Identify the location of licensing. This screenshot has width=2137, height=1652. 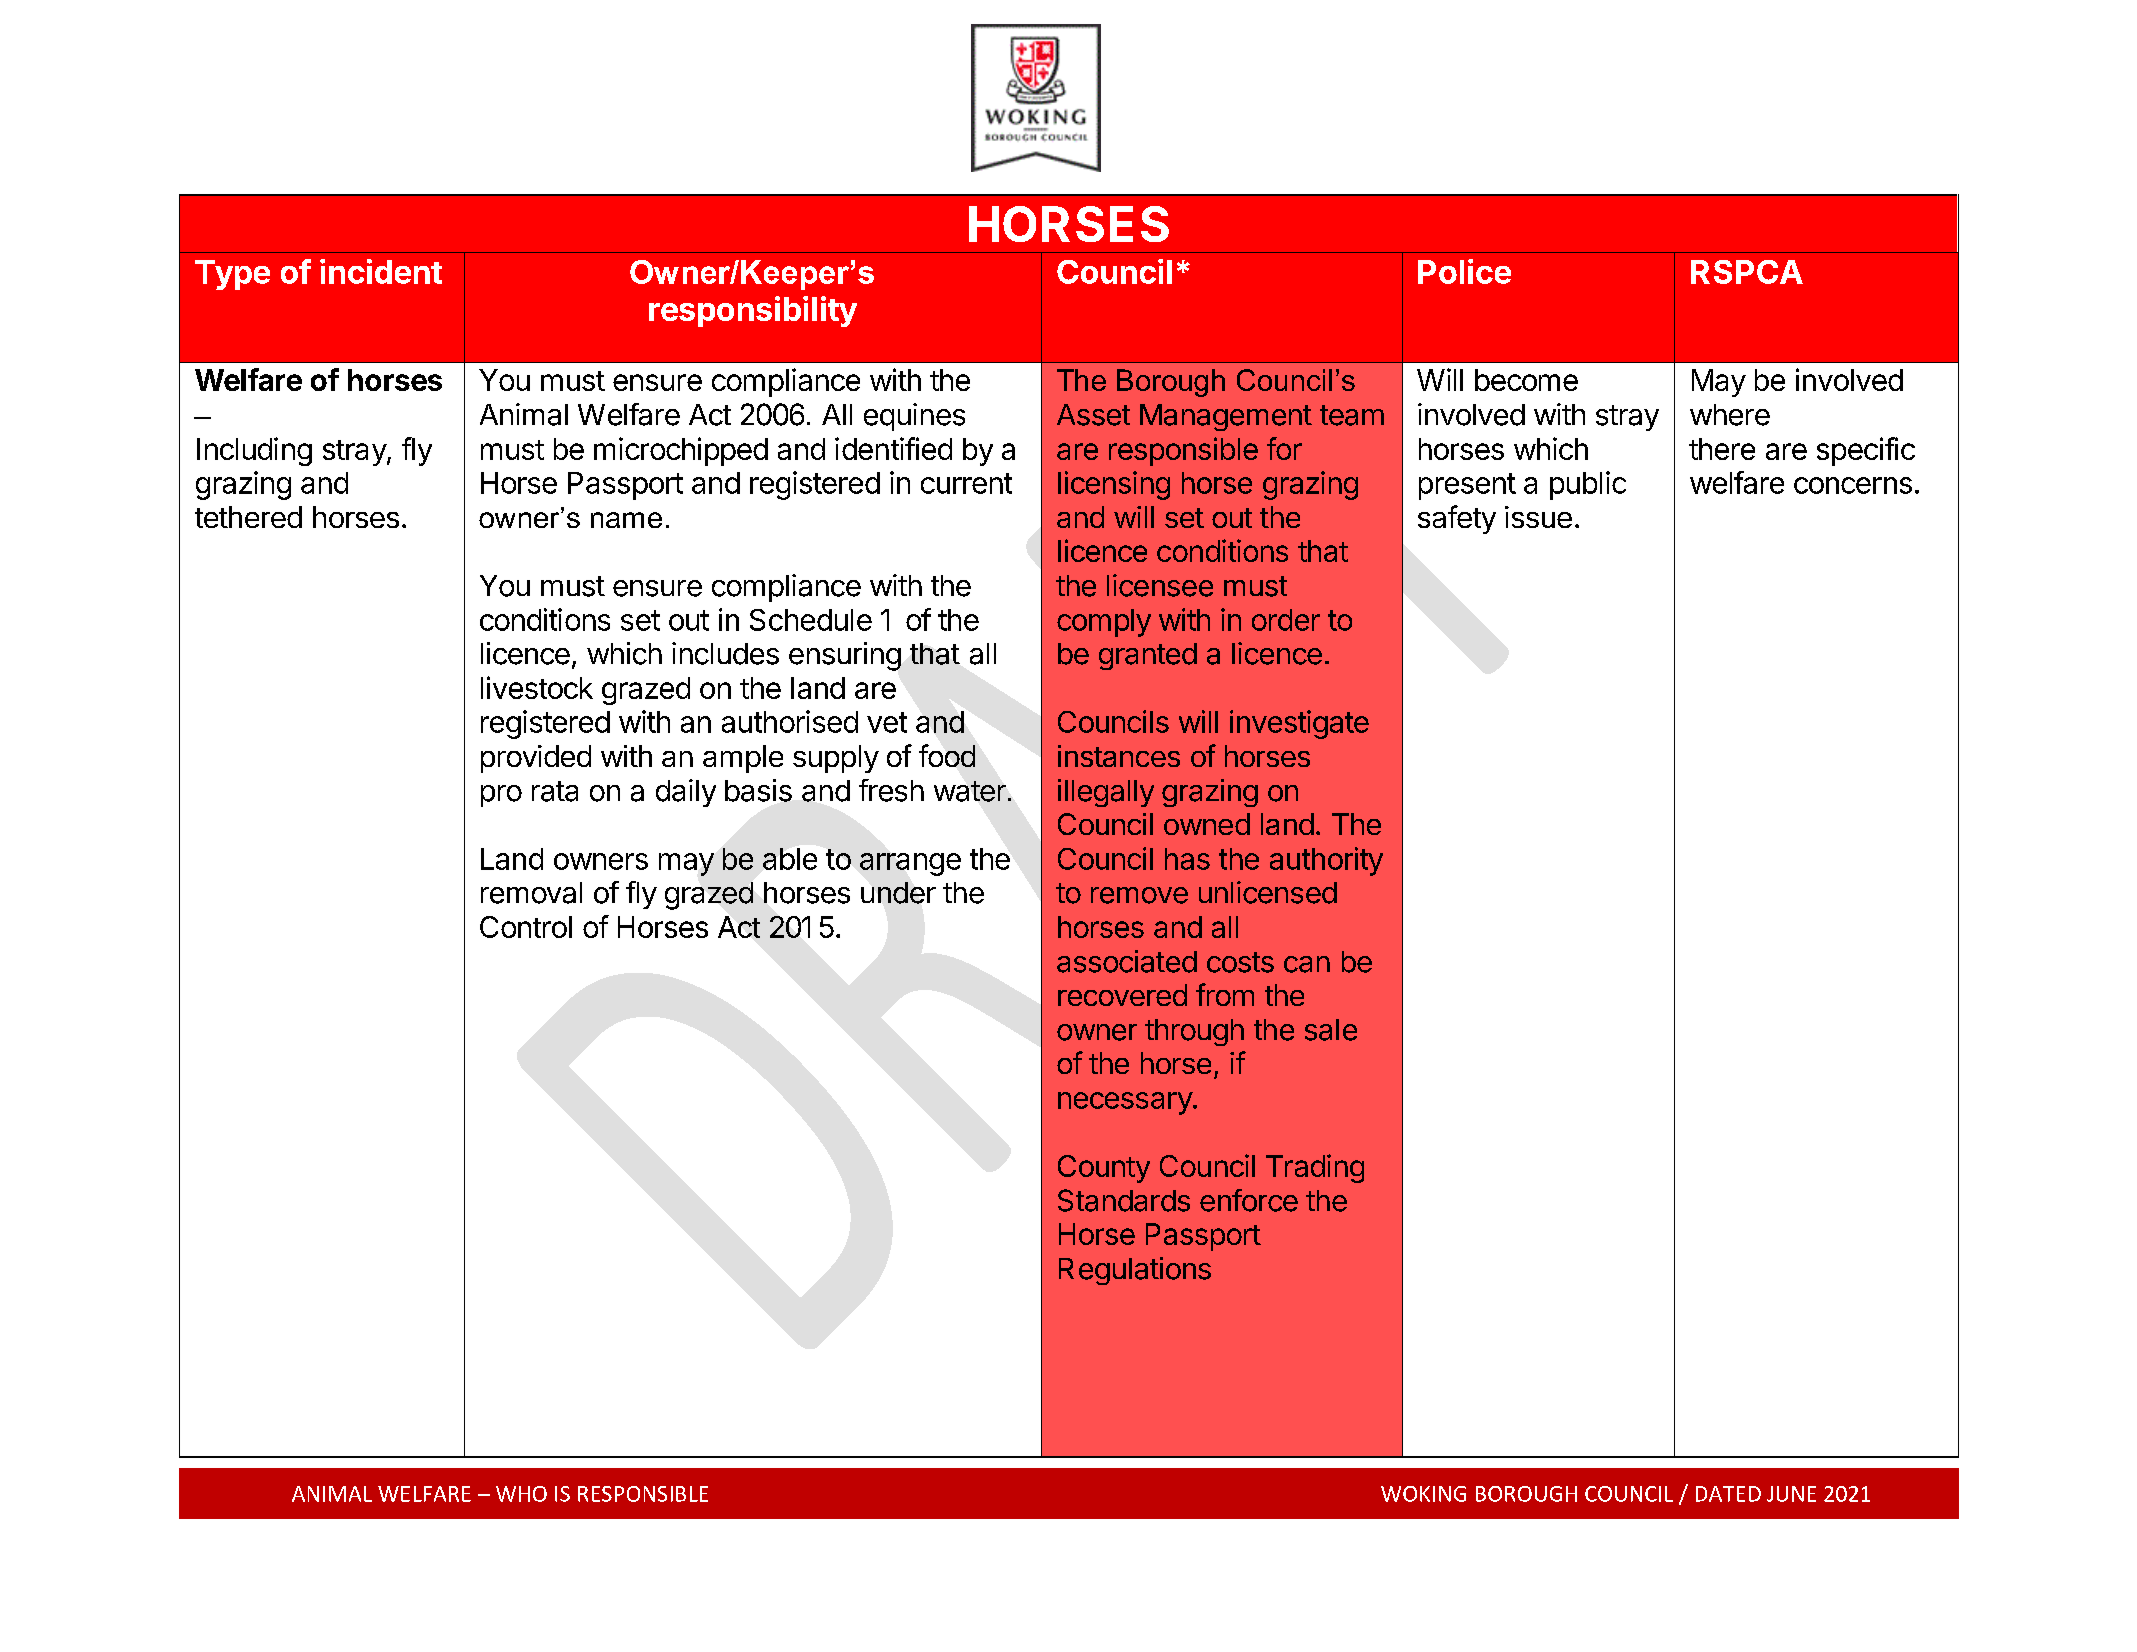
(1114, 485).
